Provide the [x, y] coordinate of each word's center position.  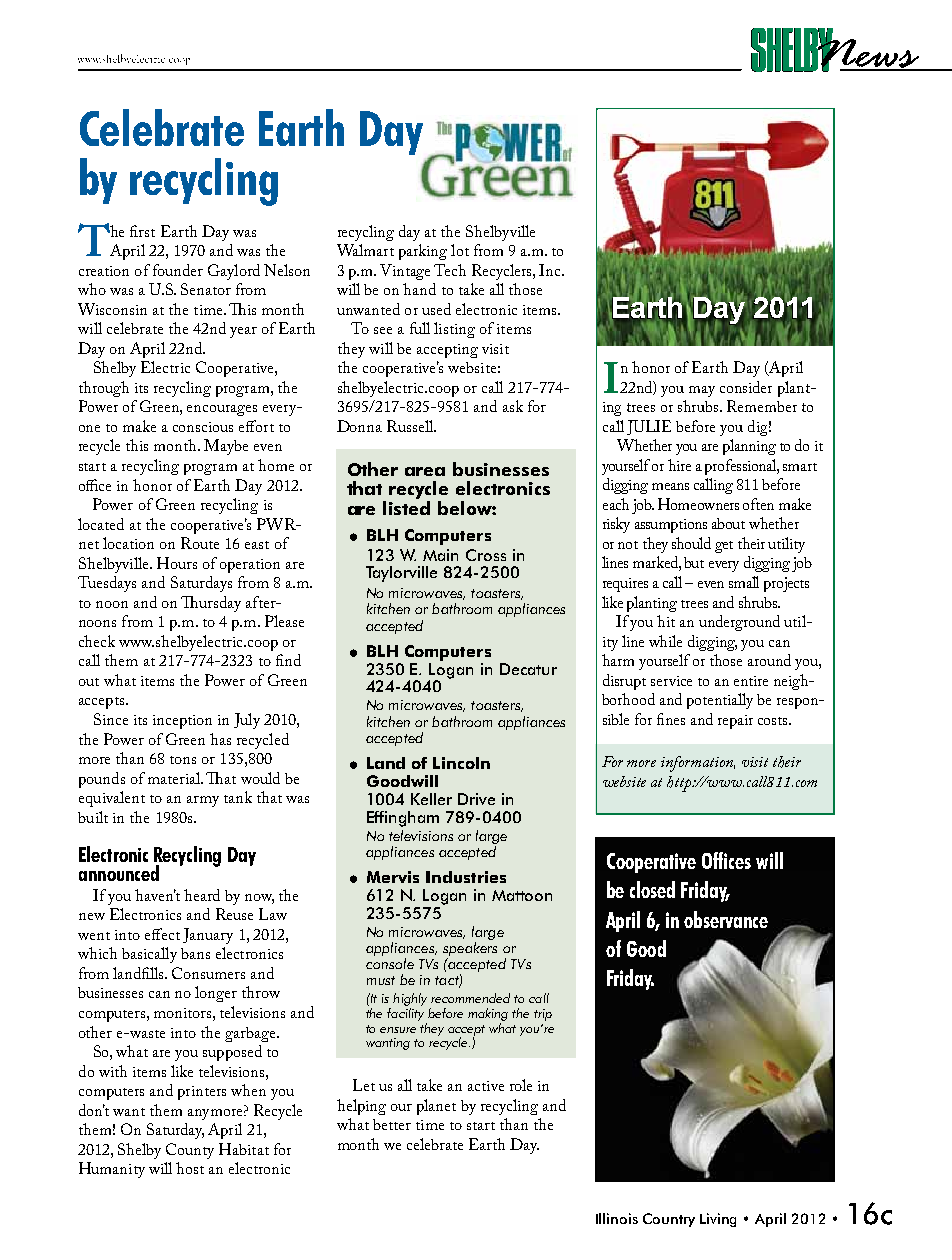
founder [178, 270]
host [190, 1168]
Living [718, 1220]
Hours [177, 563]
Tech [450, 270]
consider [746, 387]
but [694, 562]
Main [440, 555]
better [392, 1124]
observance [726, 919]
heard [202, 895]
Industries [466, 877]
